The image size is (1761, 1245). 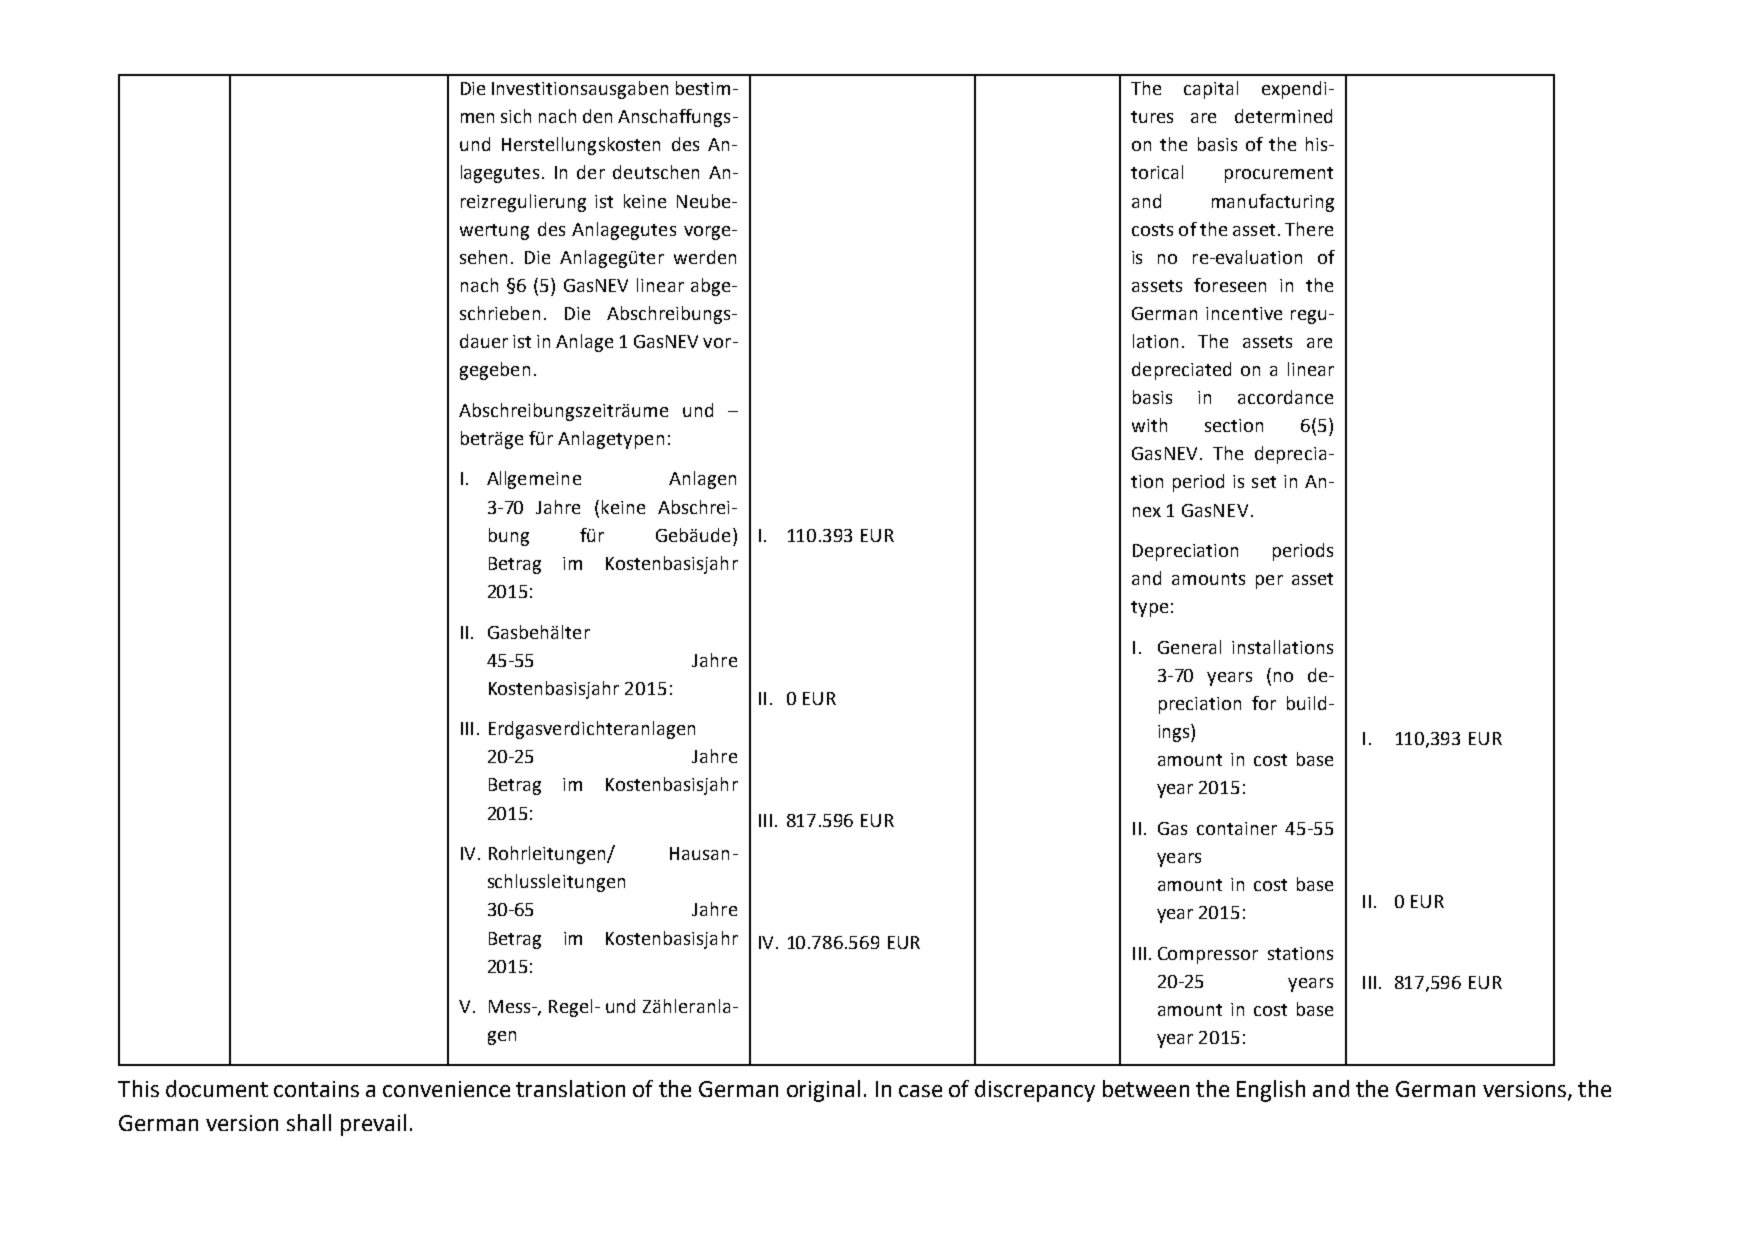 What do you see at coordinates (1146, 1088) in the page?
I see `between` at bounding box center [1146, 1088].
